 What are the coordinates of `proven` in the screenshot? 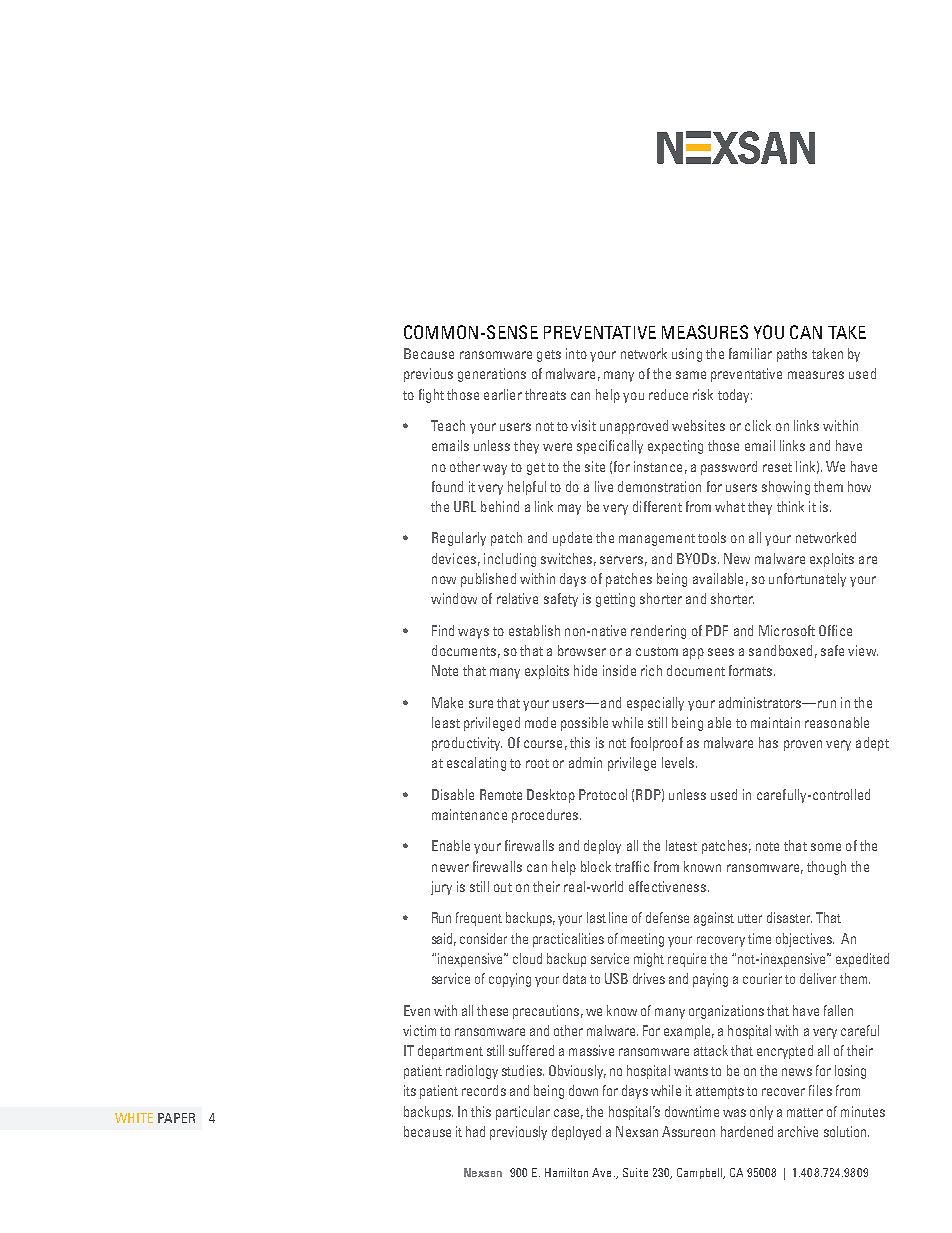 It's located at (803, 745).
